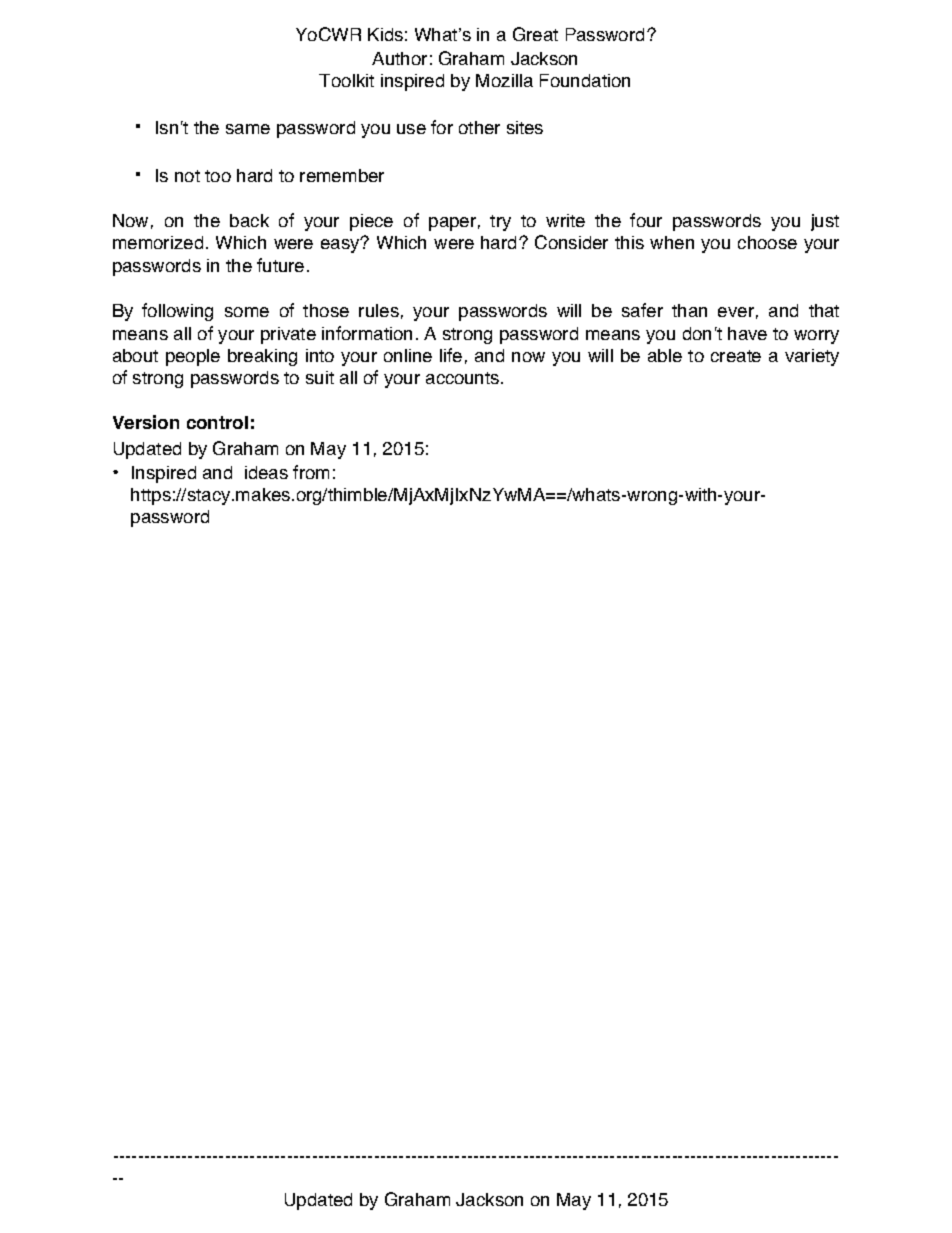  I want to click on ideas, so click(266, 472).
